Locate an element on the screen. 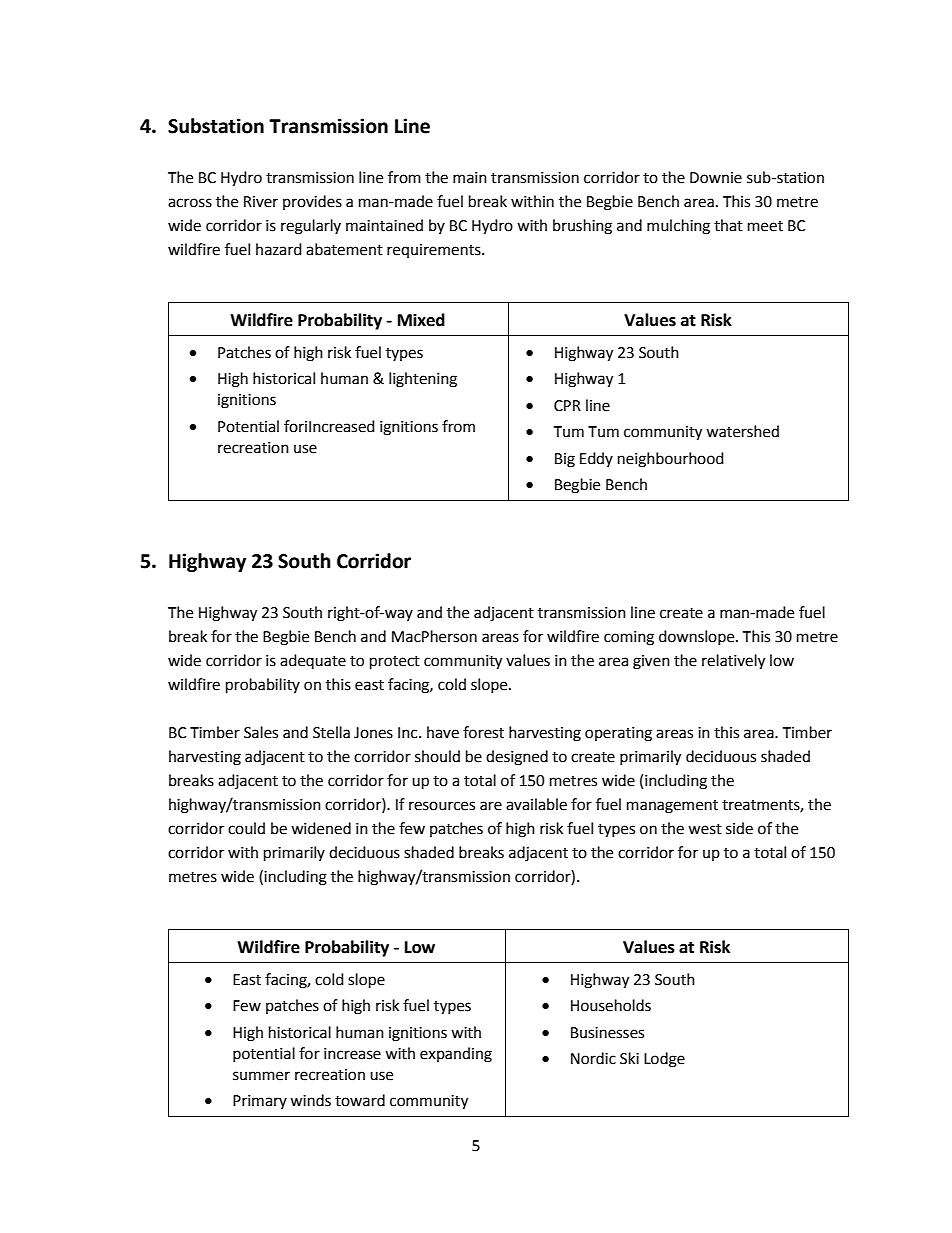 This screenshot has height=1233, width=952. summer is located at coordinates (261, 1076).
